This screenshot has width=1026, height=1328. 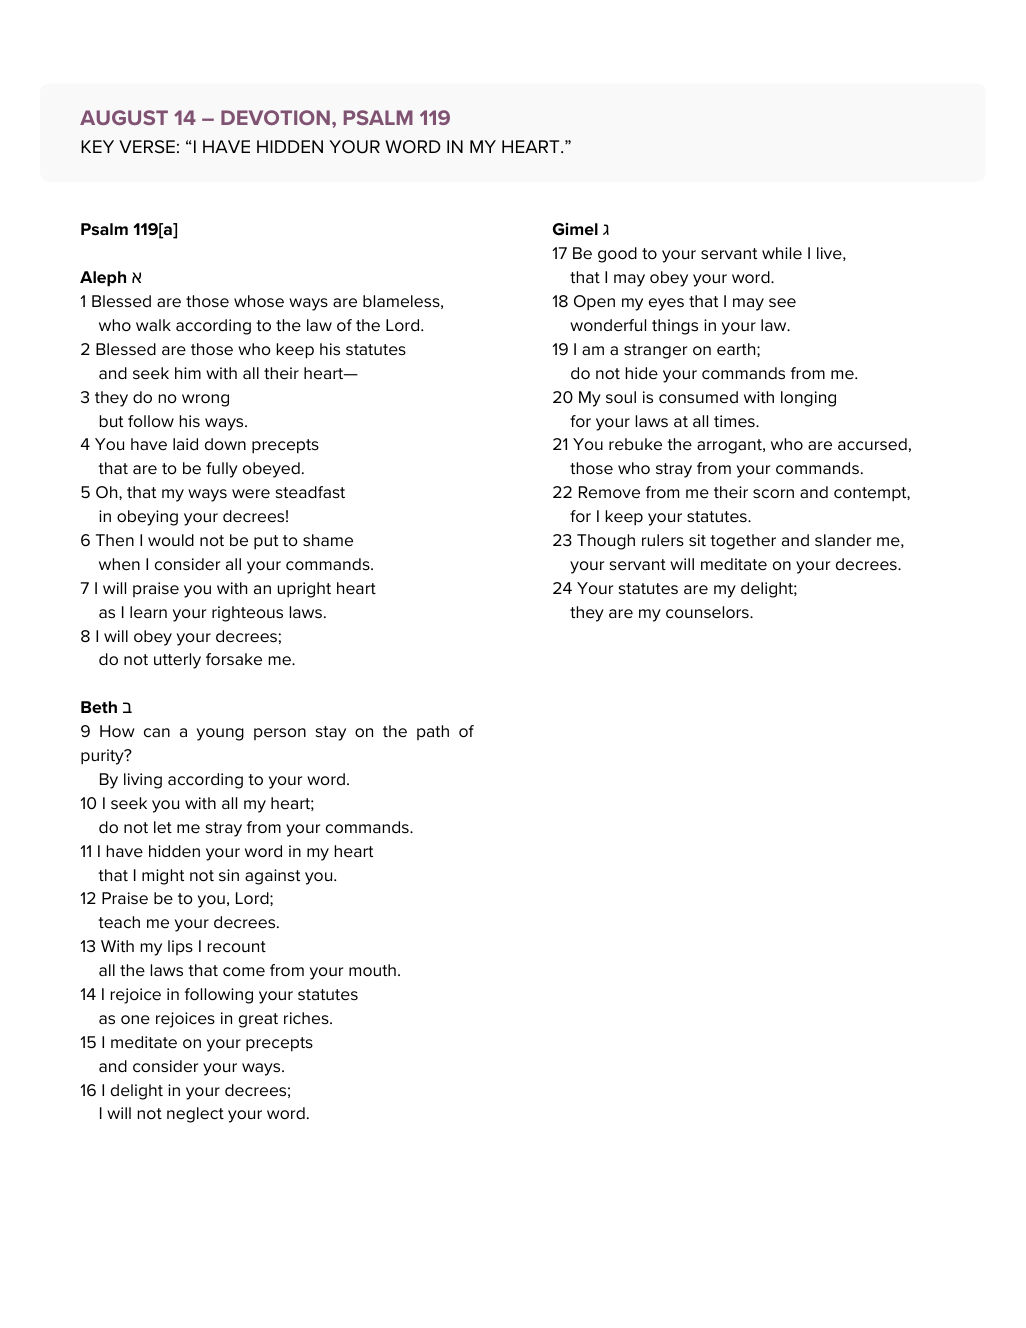 I want to click on riches, so click(x=307, y=1018).
